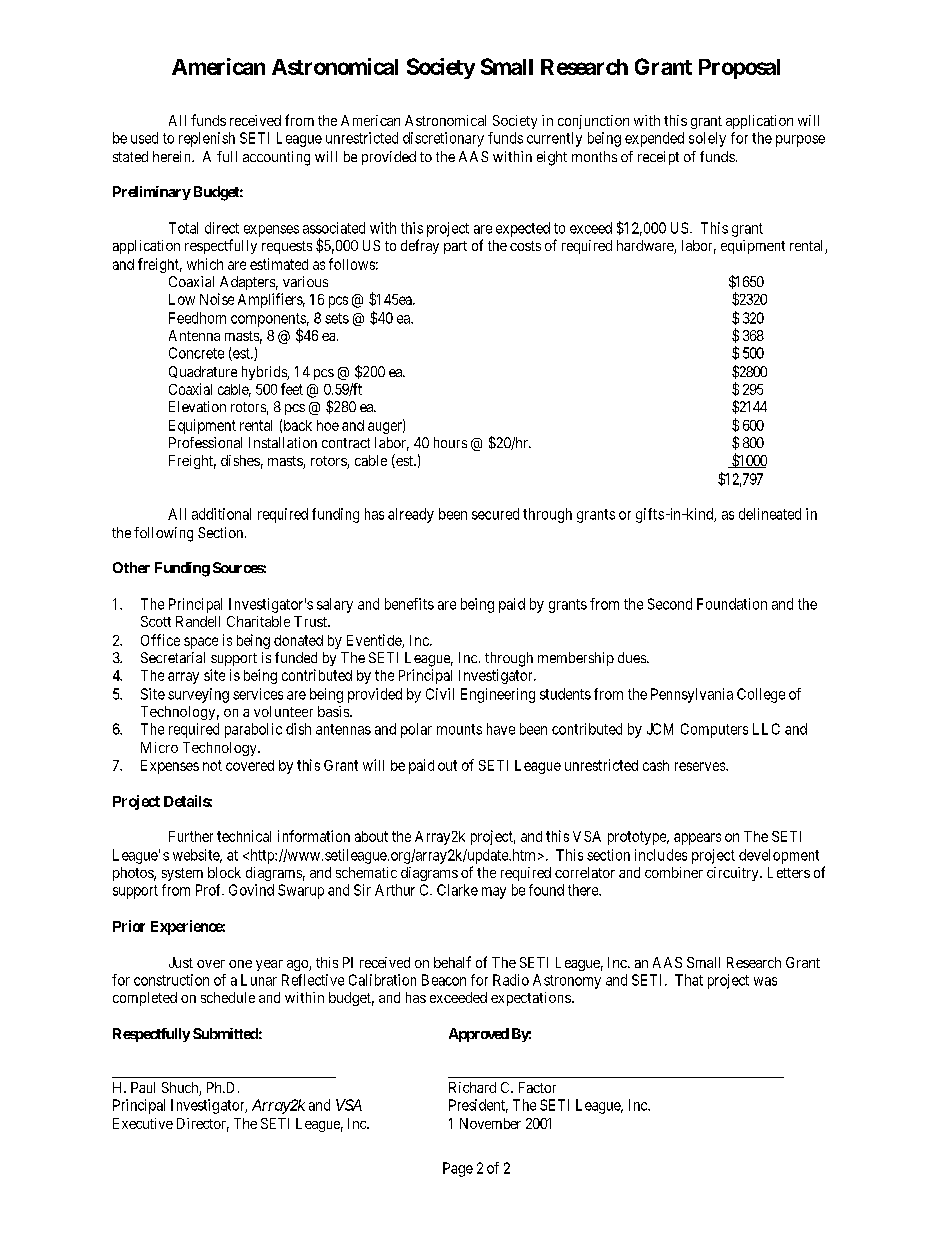 The image size is (952, 1233). What do you see at coordinates (455, 247) in the page?
I see `part` at bounding box center [455, 247].
